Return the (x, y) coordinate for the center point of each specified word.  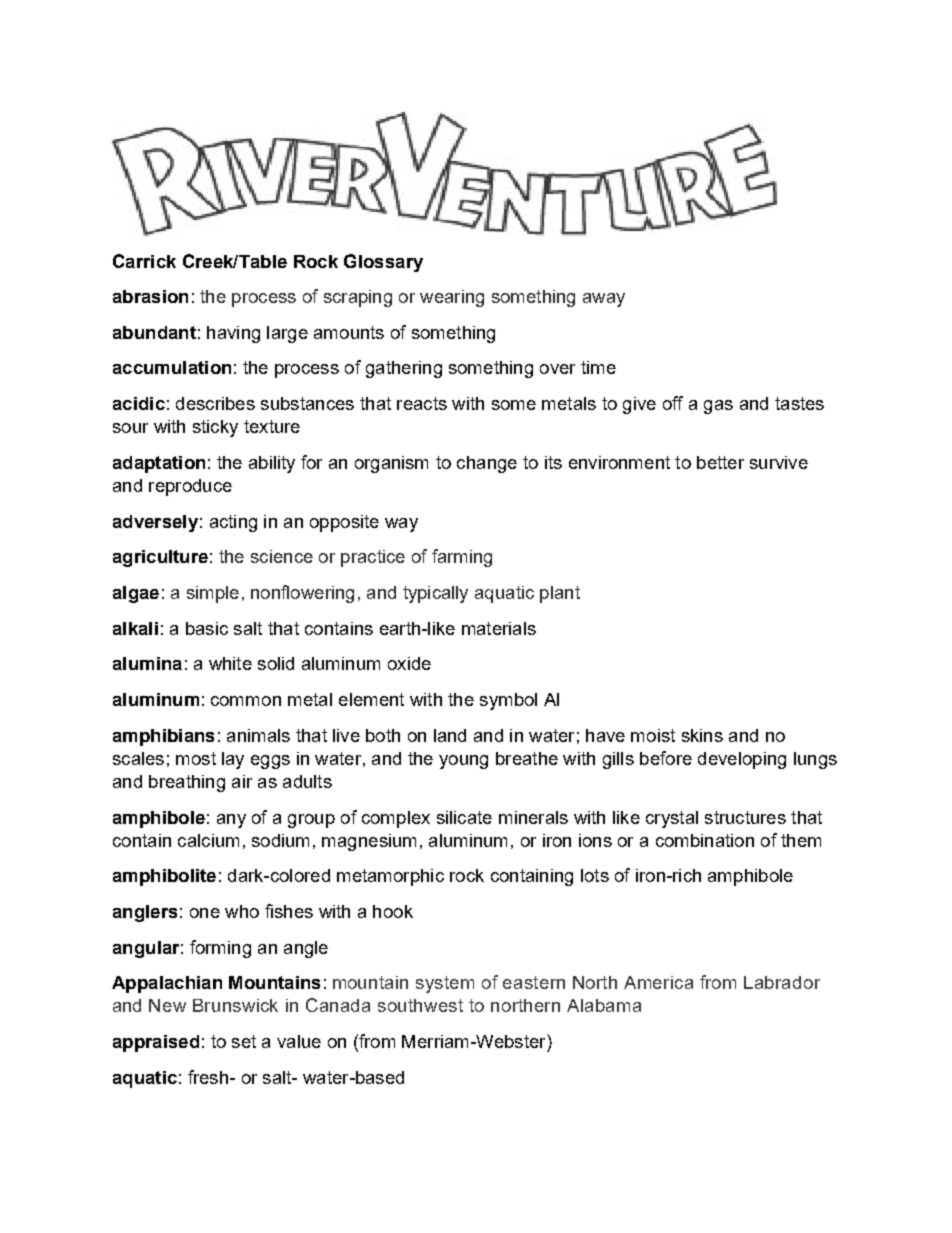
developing (742, 760)
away (604, 300)
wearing (452, 298)
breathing (187, 783)
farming (462, 558)
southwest (420, 1005)
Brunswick (235, 1005)
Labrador (782, 982)
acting (233, 523)
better (720, 462)
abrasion (150, 296)
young (463, 762)
